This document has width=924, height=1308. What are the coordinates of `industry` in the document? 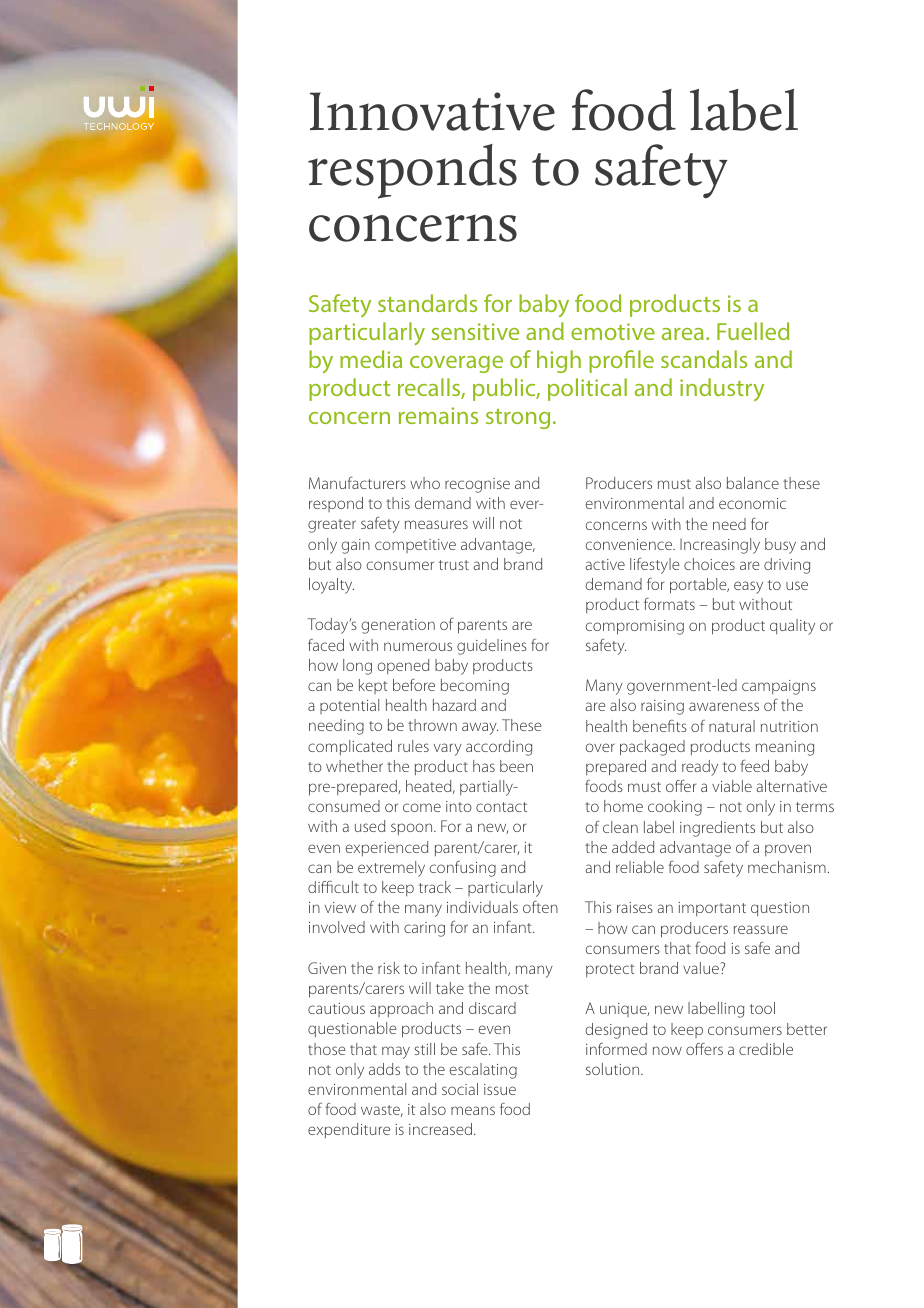 It's located at (722, 389).
